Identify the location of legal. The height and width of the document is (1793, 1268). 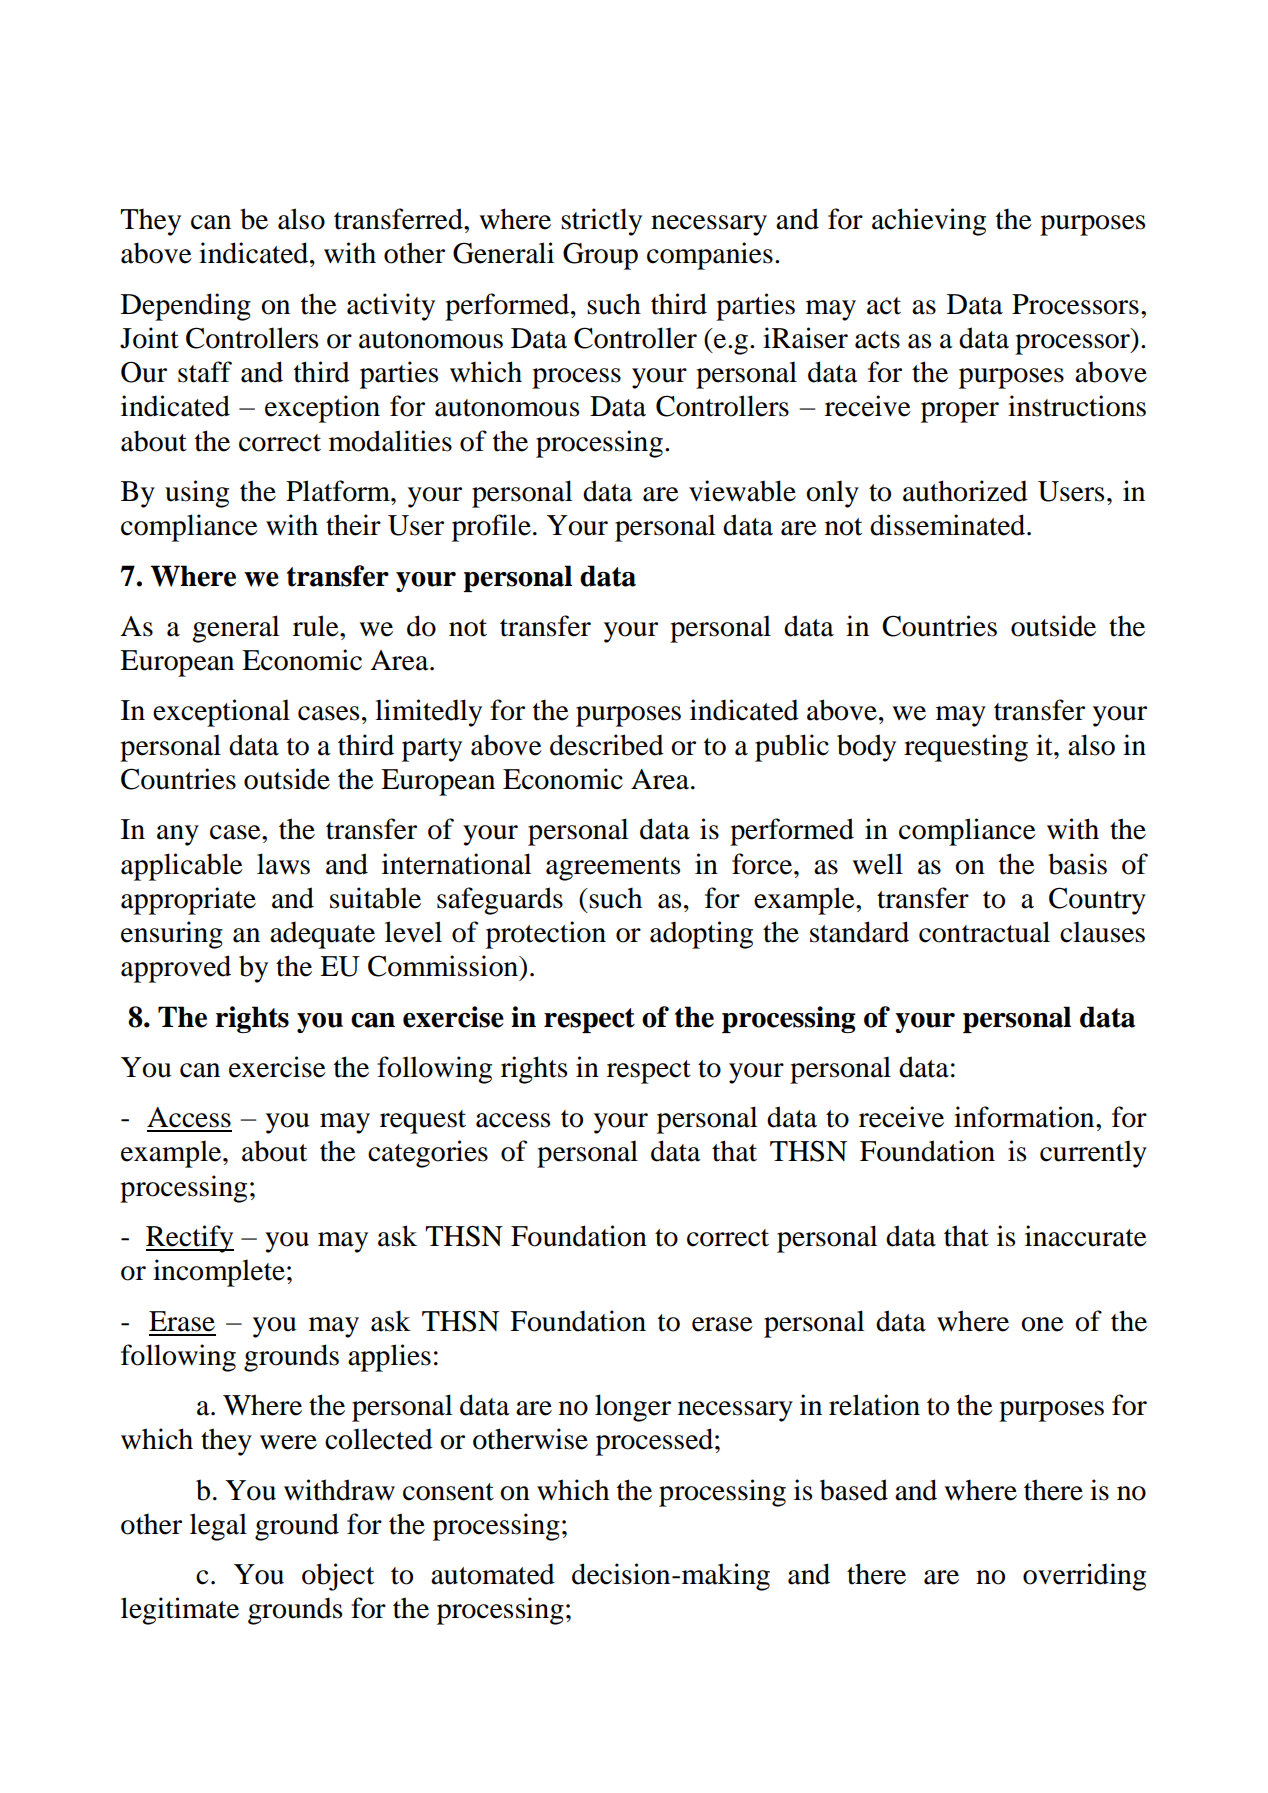
(218, 1527).
